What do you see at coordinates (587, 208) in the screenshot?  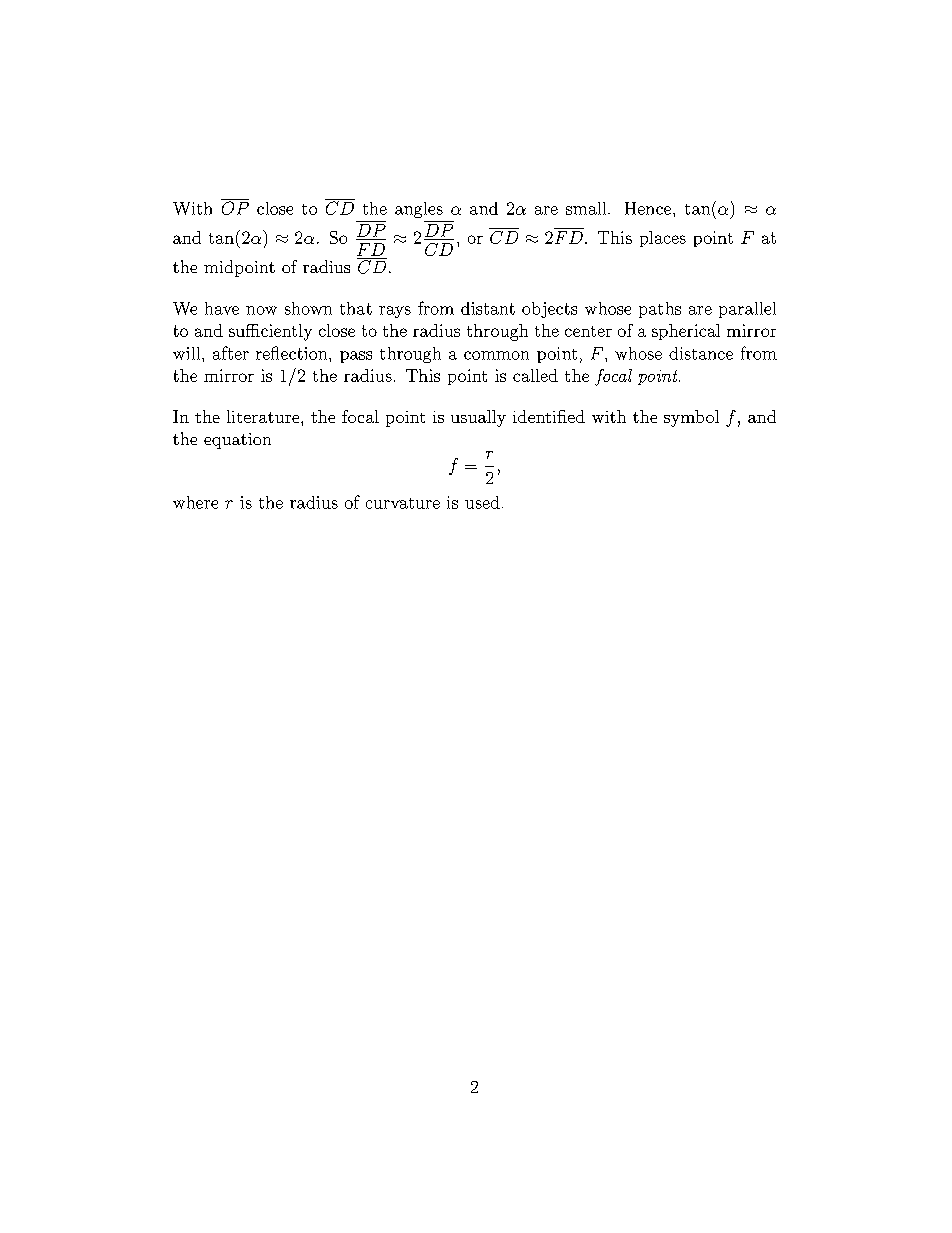 I see `small` at bounding box center [587, 208].
